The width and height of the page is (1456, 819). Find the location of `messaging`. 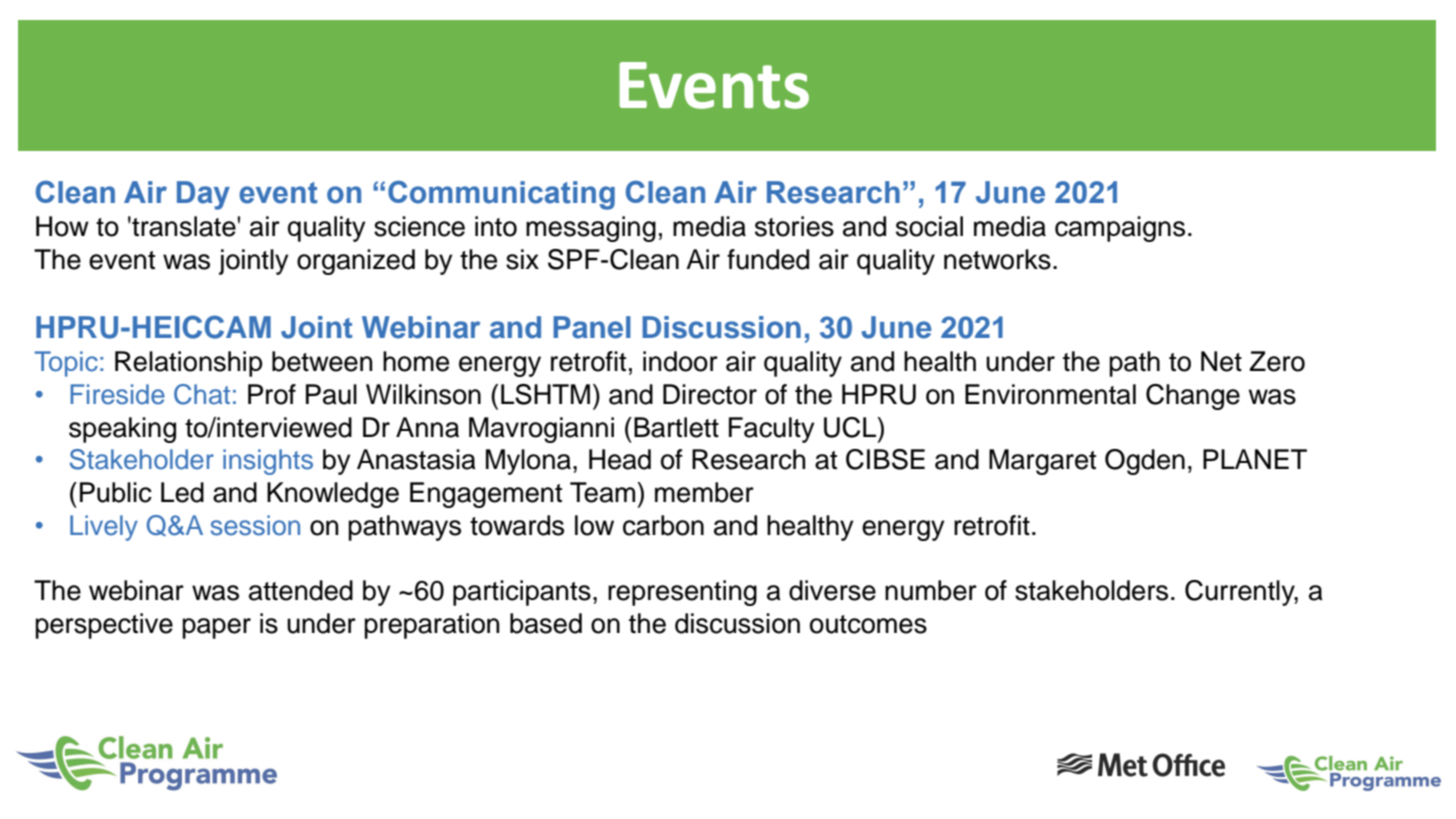

messaging is located at coordinates (591, 229).
